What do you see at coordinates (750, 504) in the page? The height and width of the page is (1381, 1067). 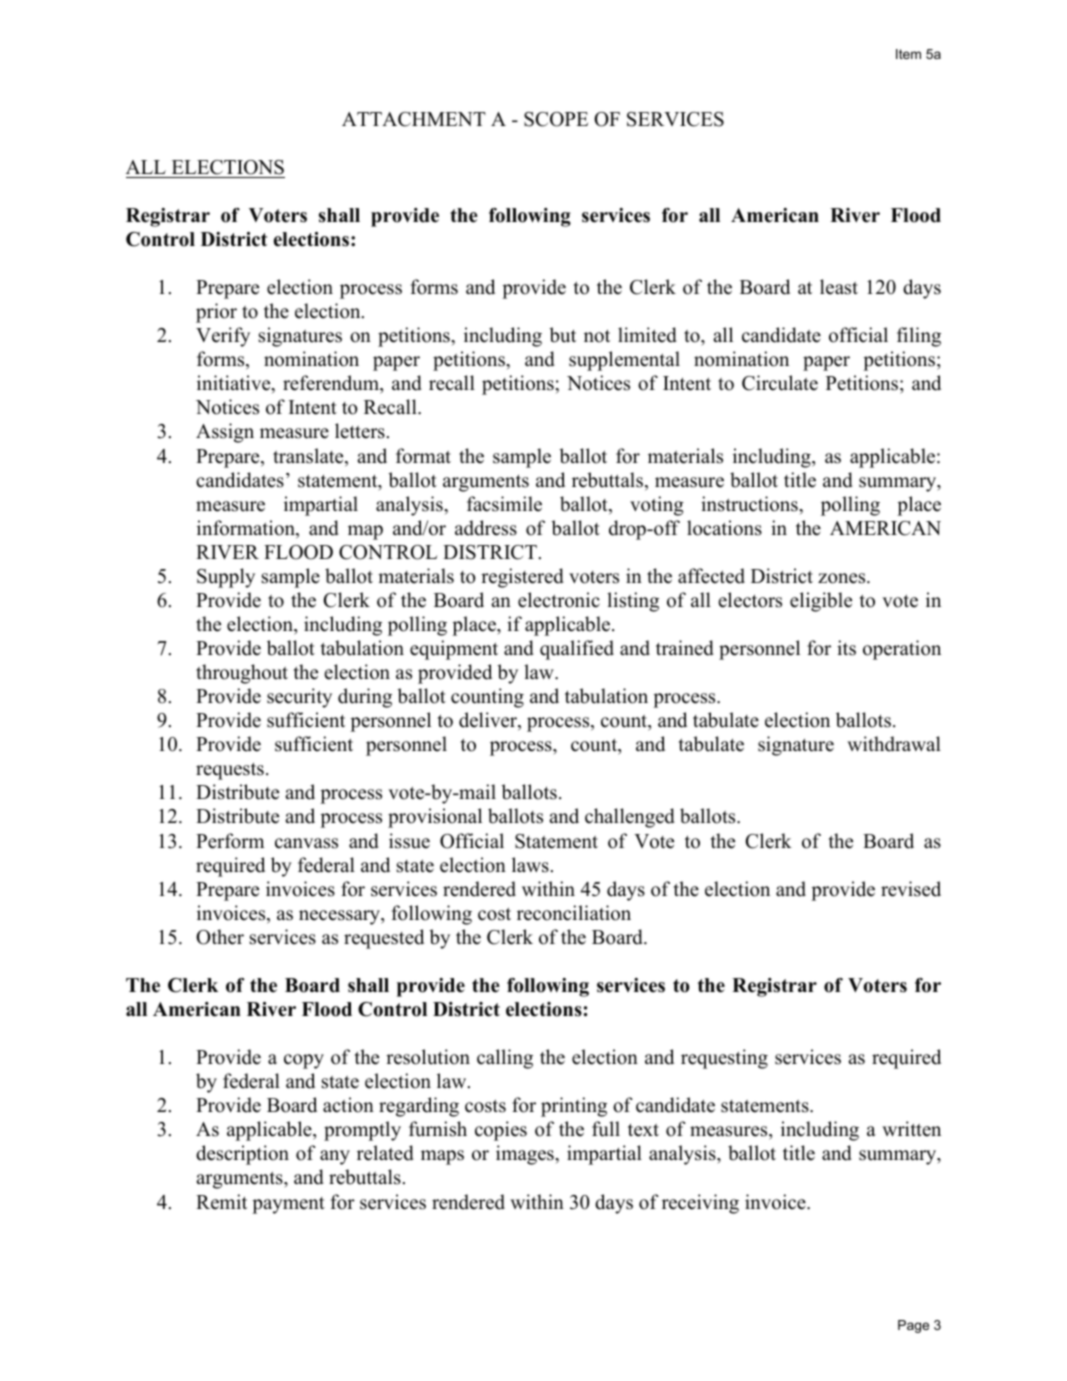 I see `instructions` at bounding box center [750, 504].
